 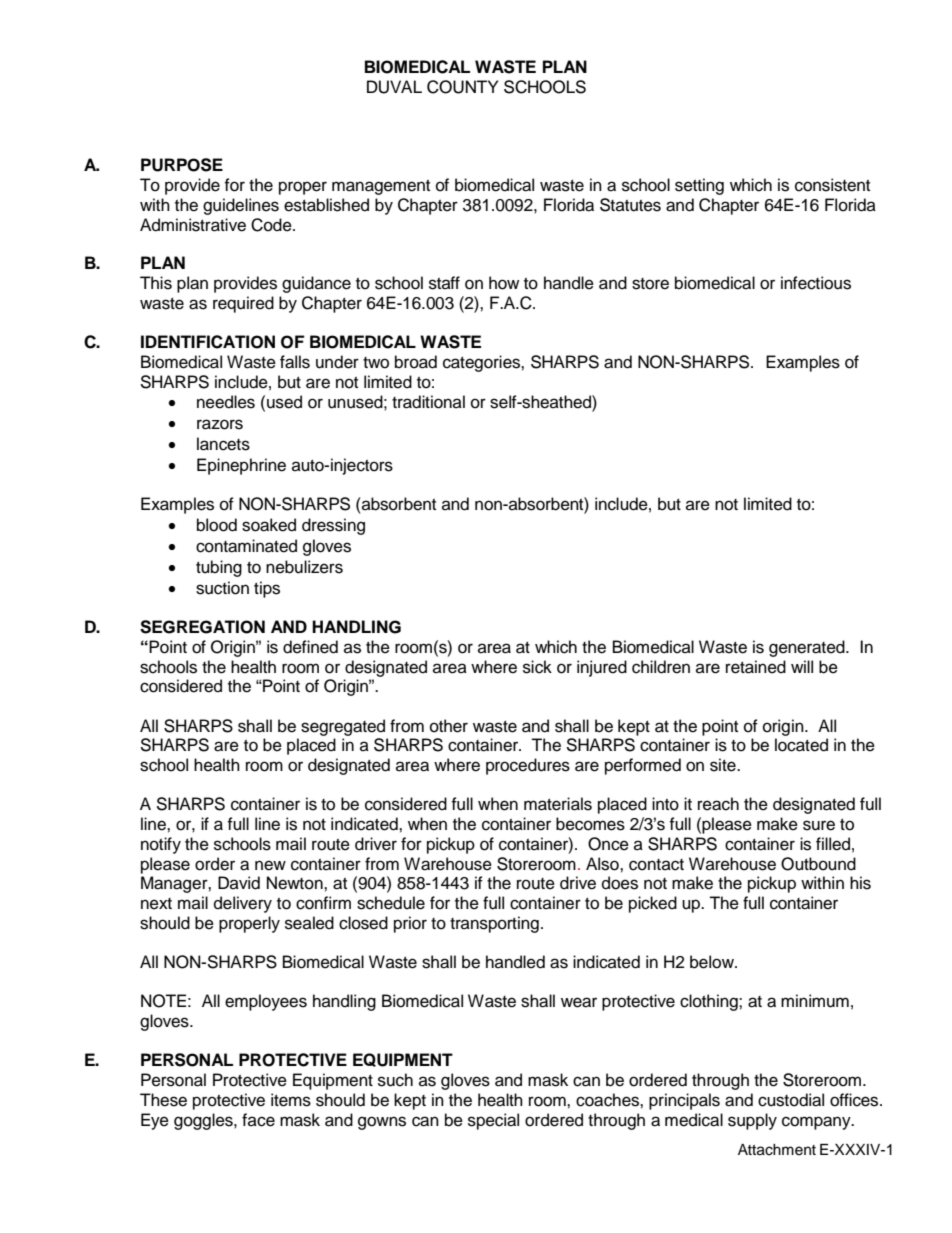 What do you see at coordinates (258, 1120) in the screenshot?
I see `face` at bounding box center [258, 1120].
